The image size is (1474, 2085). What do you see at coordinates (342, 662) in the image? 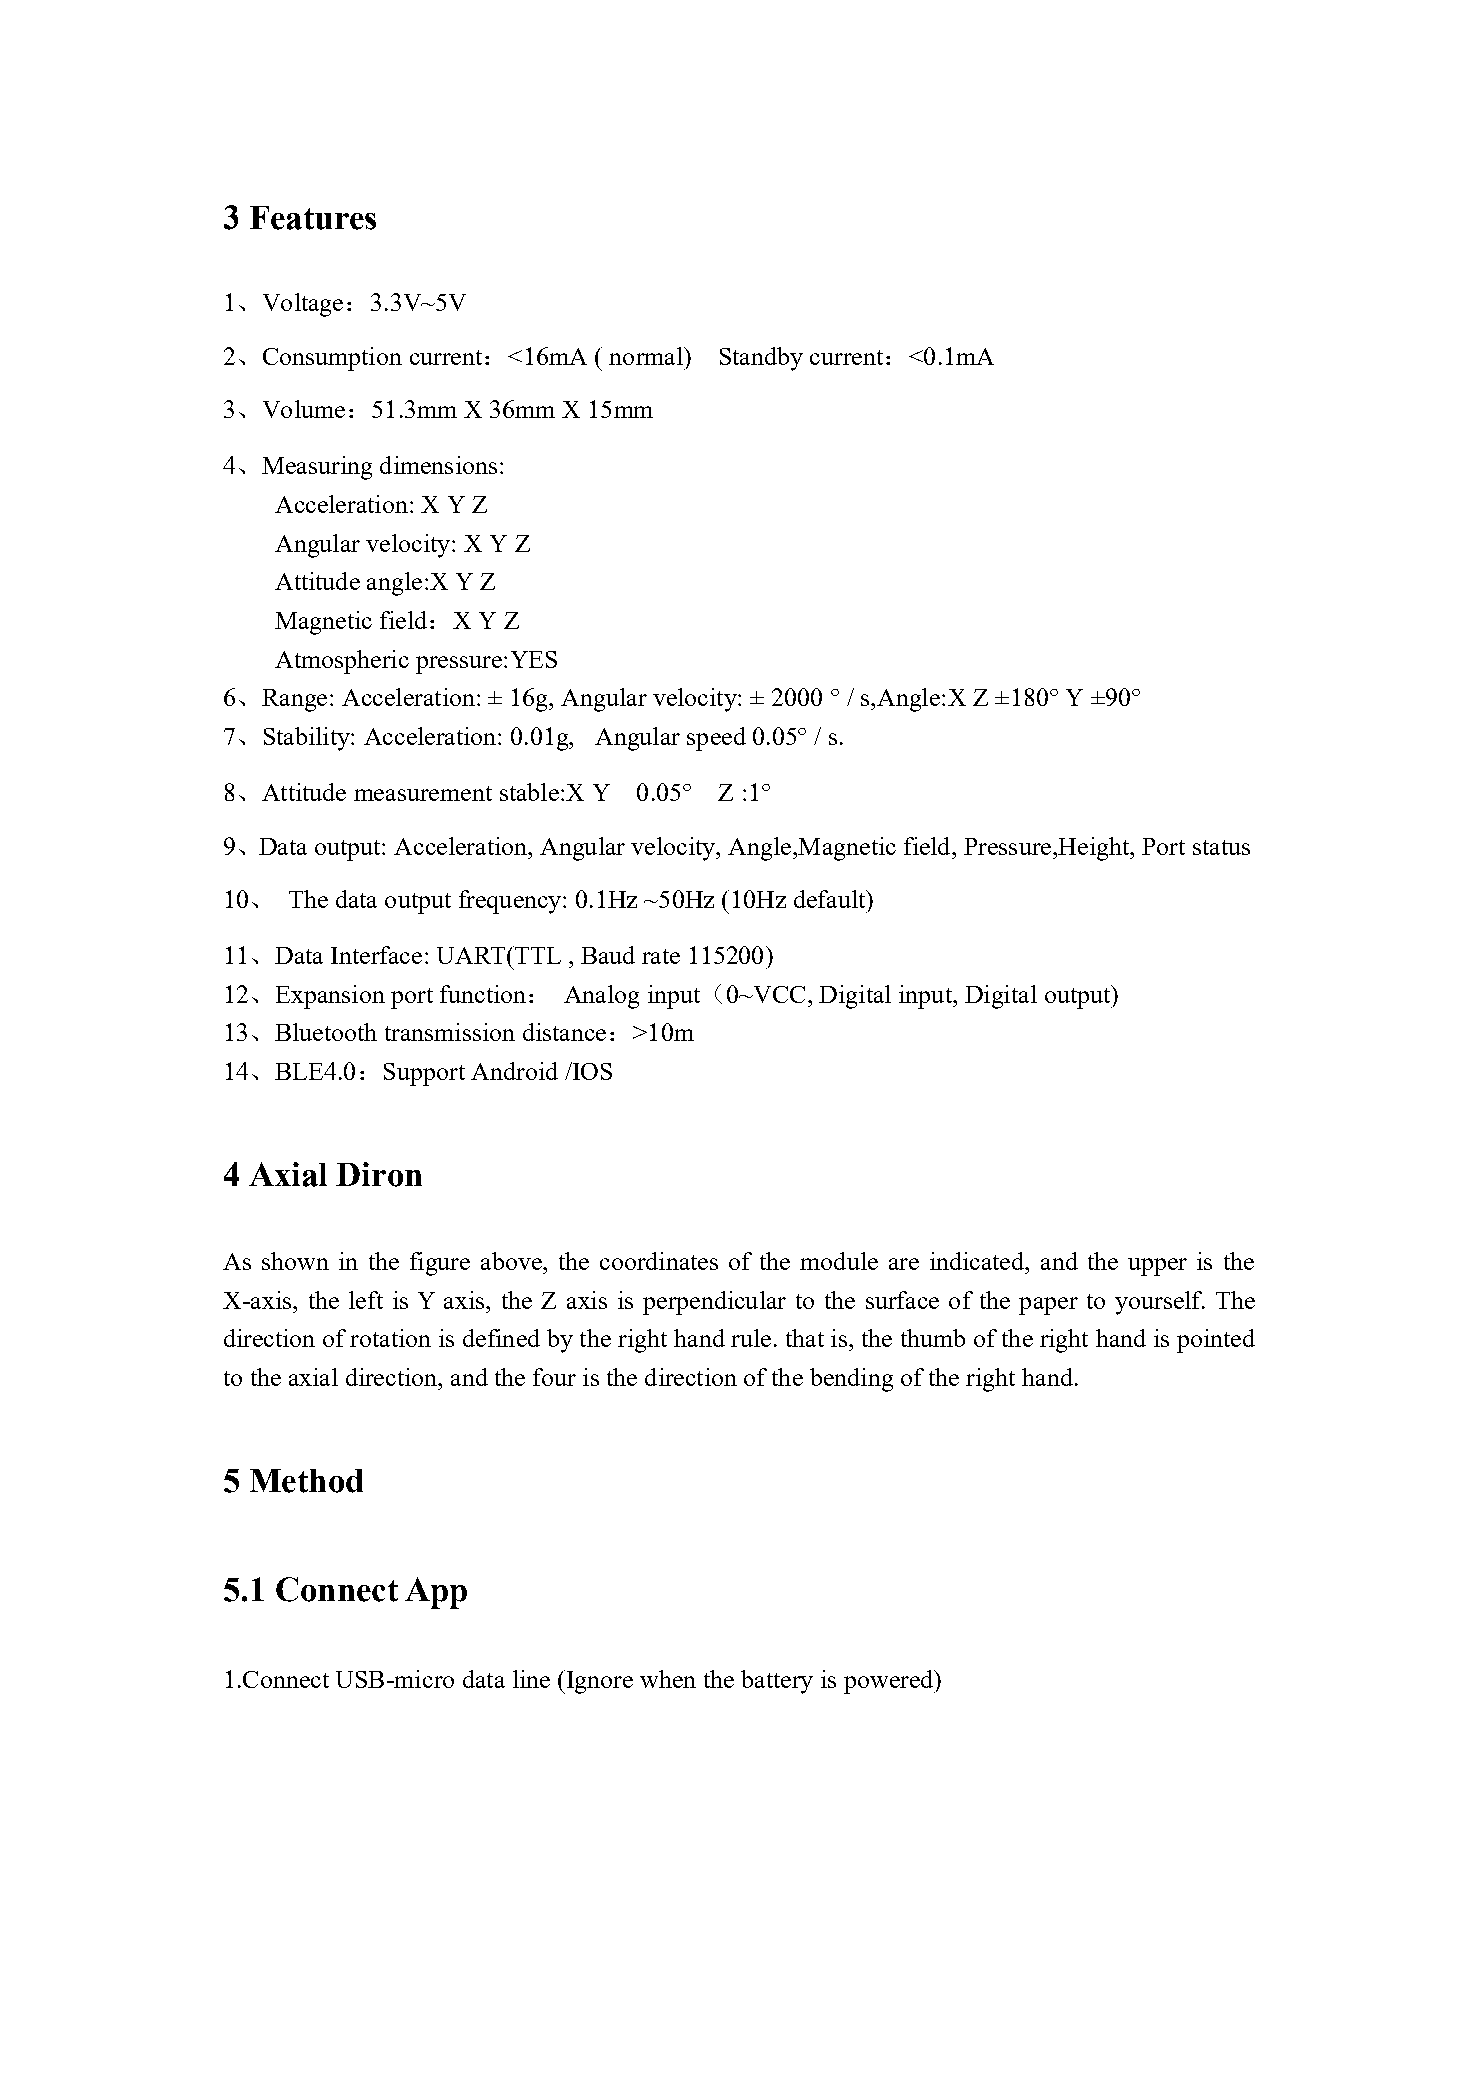
I see `Atmospheric` at bounding box center [342, 662].
